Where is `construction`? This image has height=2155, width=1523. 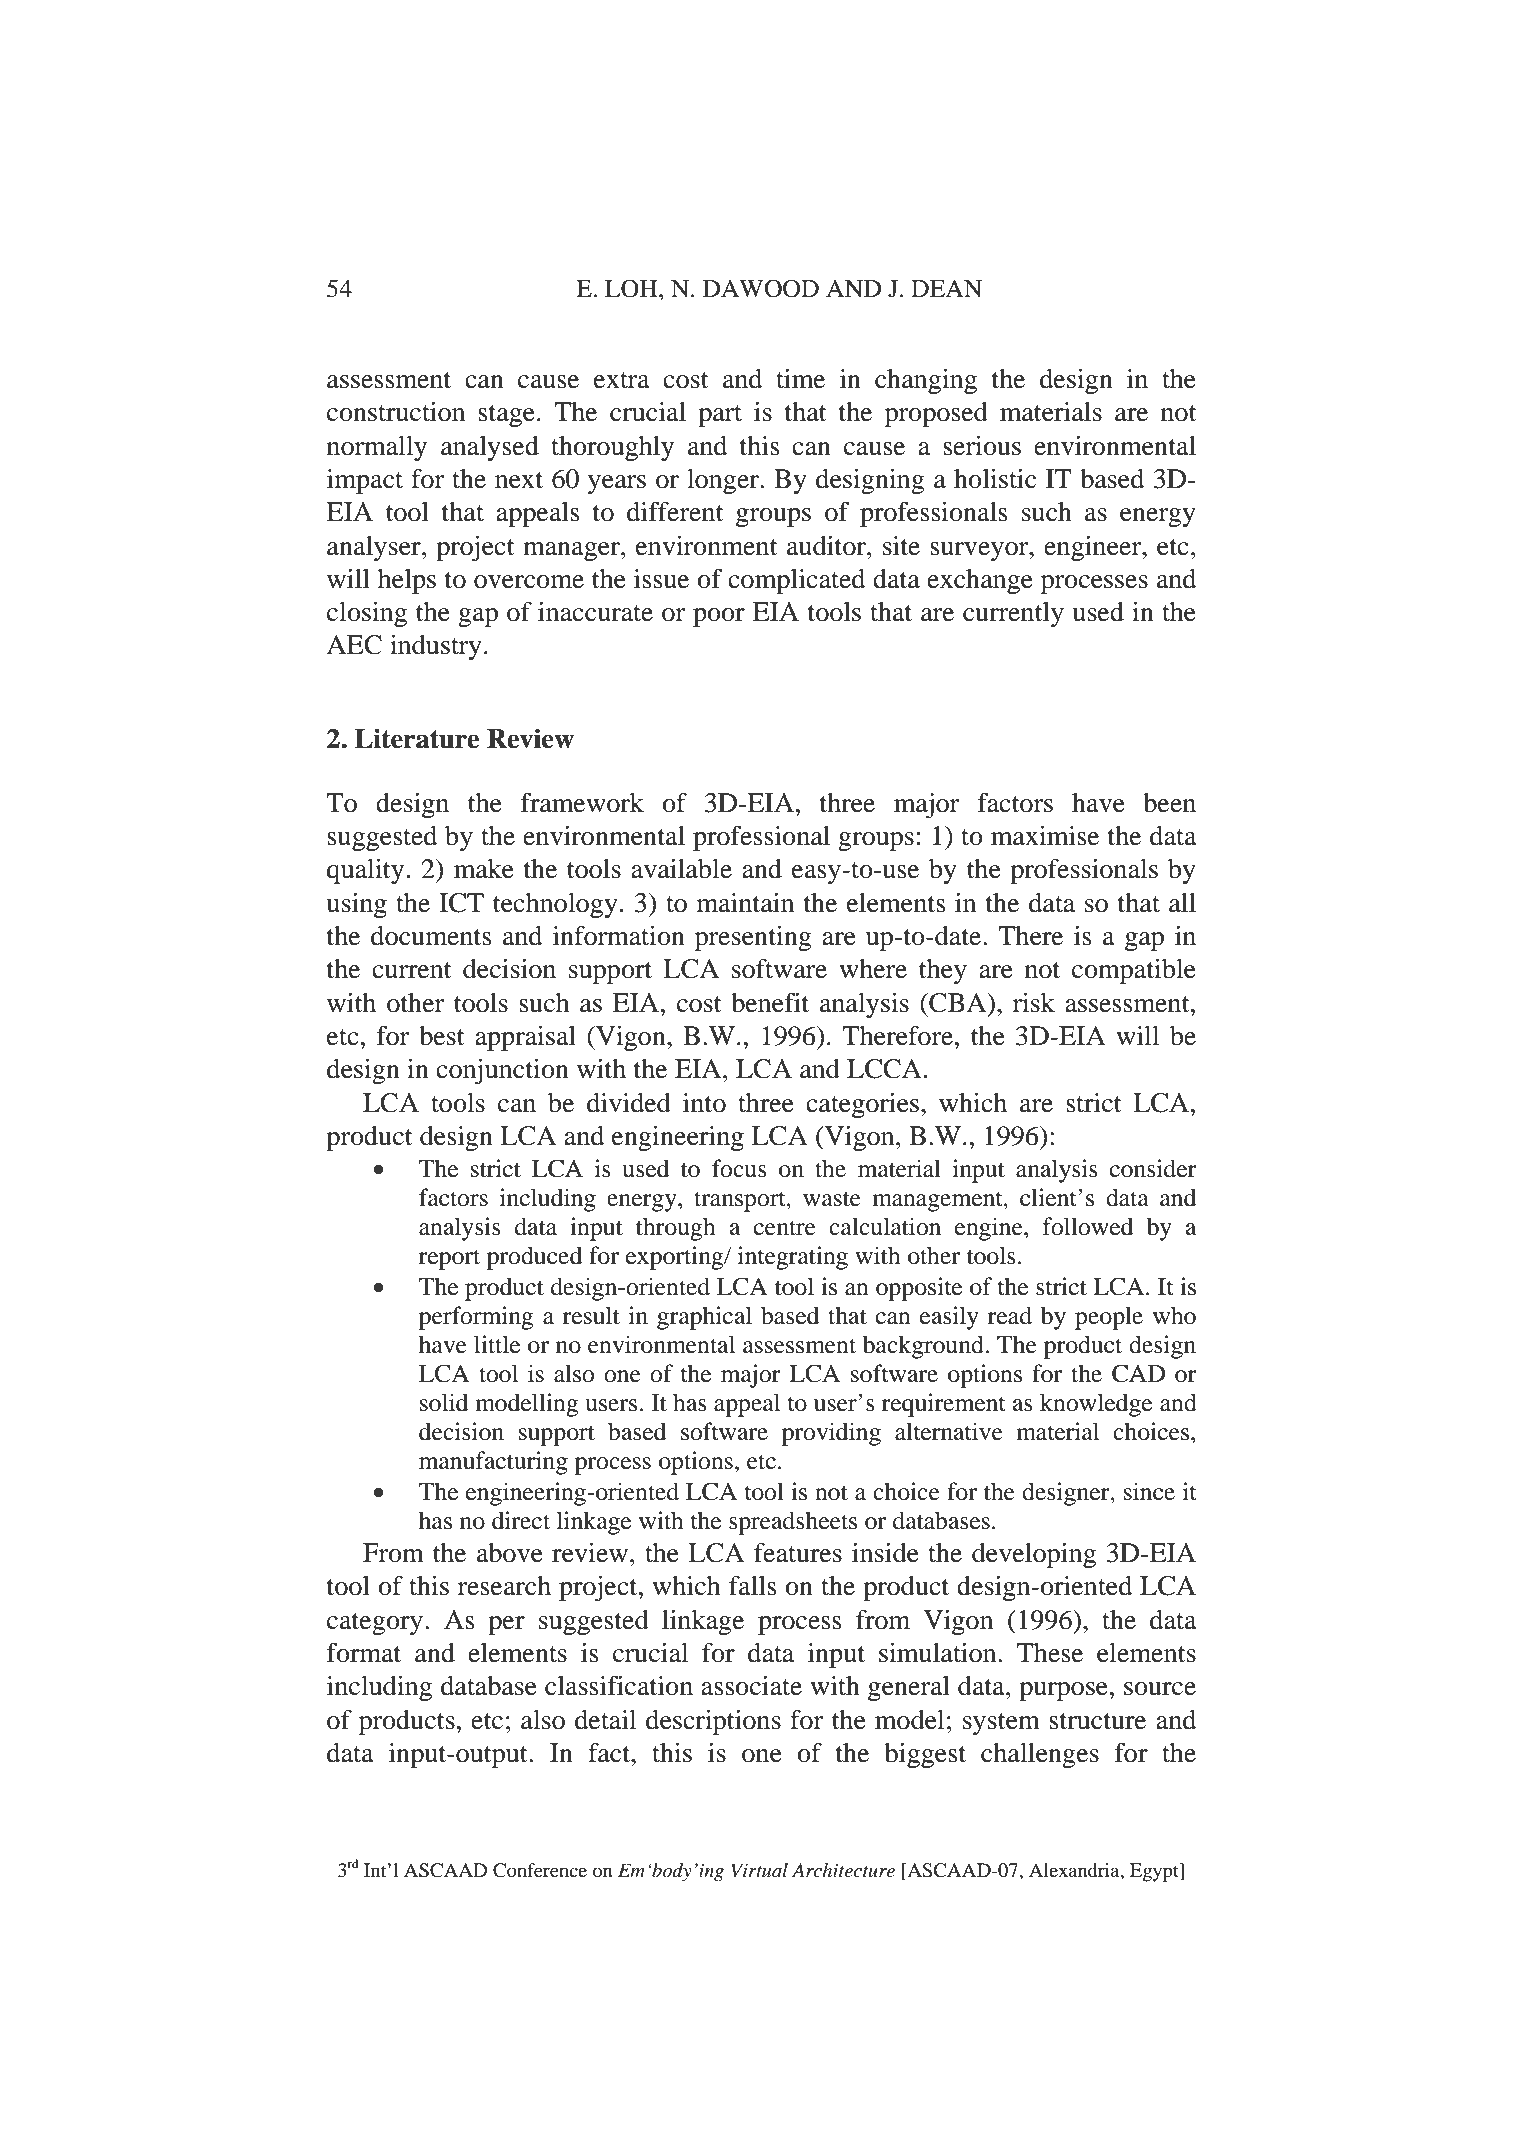 construction is located at coordinates (396, 412).
